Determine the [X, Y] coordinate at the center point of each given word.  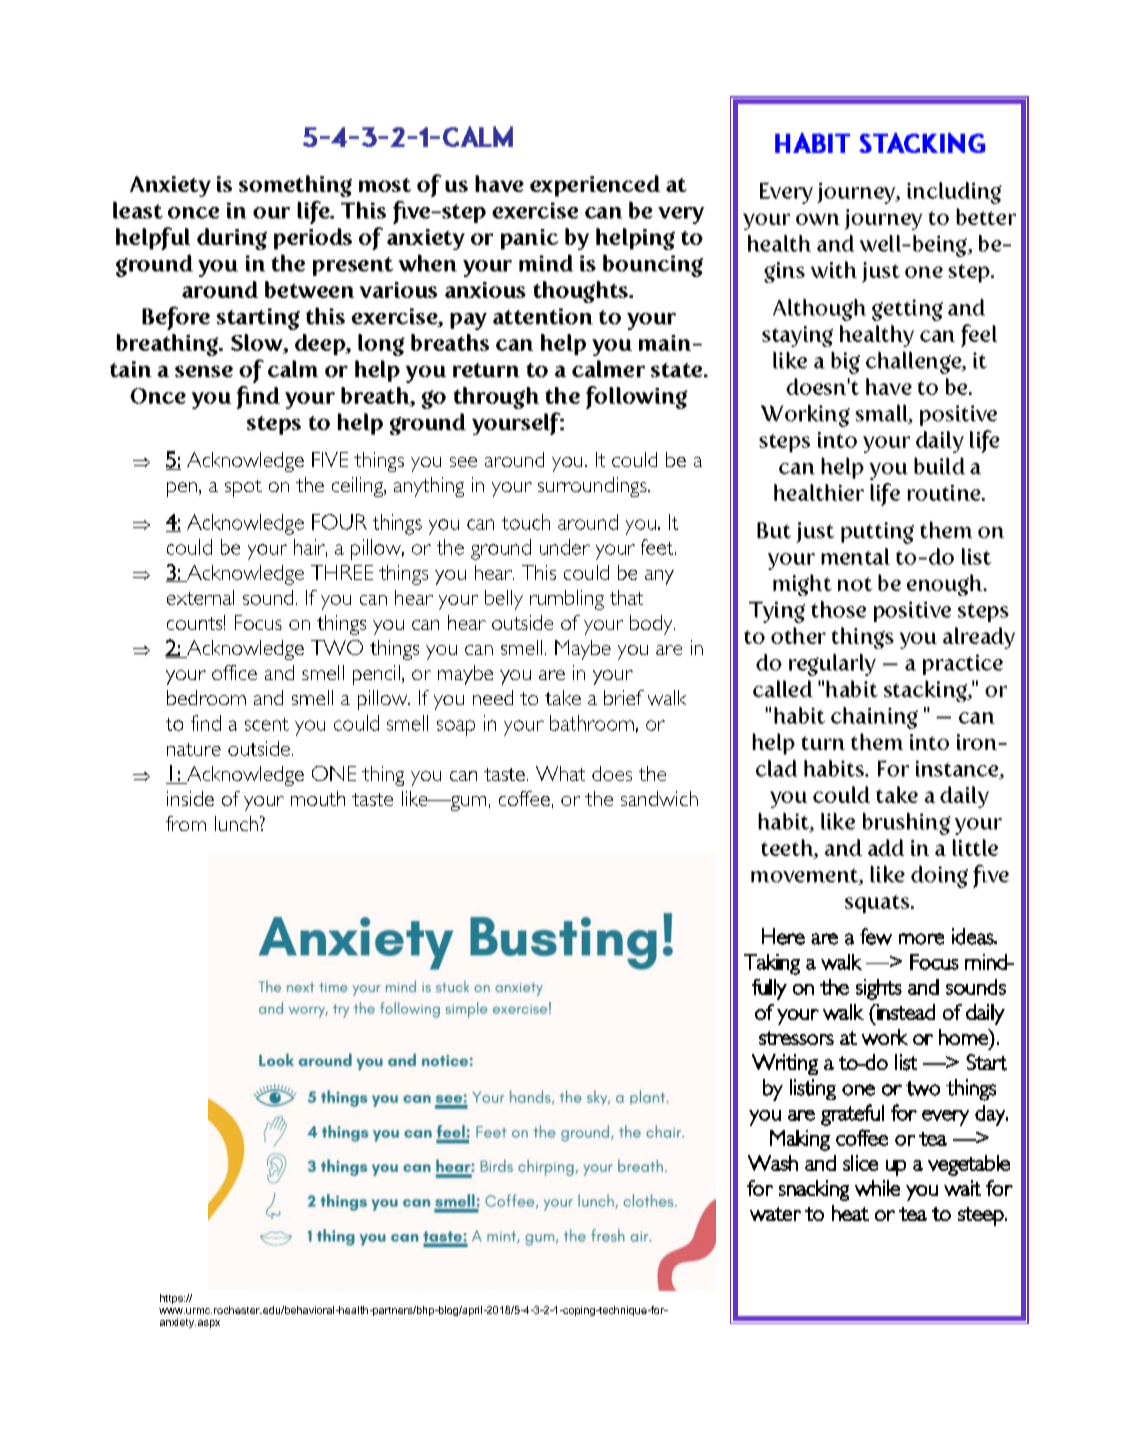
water [775, 1214]
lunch [236, 823]
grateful [852, 1115]
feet [658, 547]
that [626, 597]
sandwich [659, 798]
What [560, 773]
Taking [772, 964]
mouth [318, 798]
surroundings [593, 487]
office [234, 672]
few [876, 936]
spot [243, 488]
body [652, 625]
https [172, 1299]
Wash [773, 1163]
